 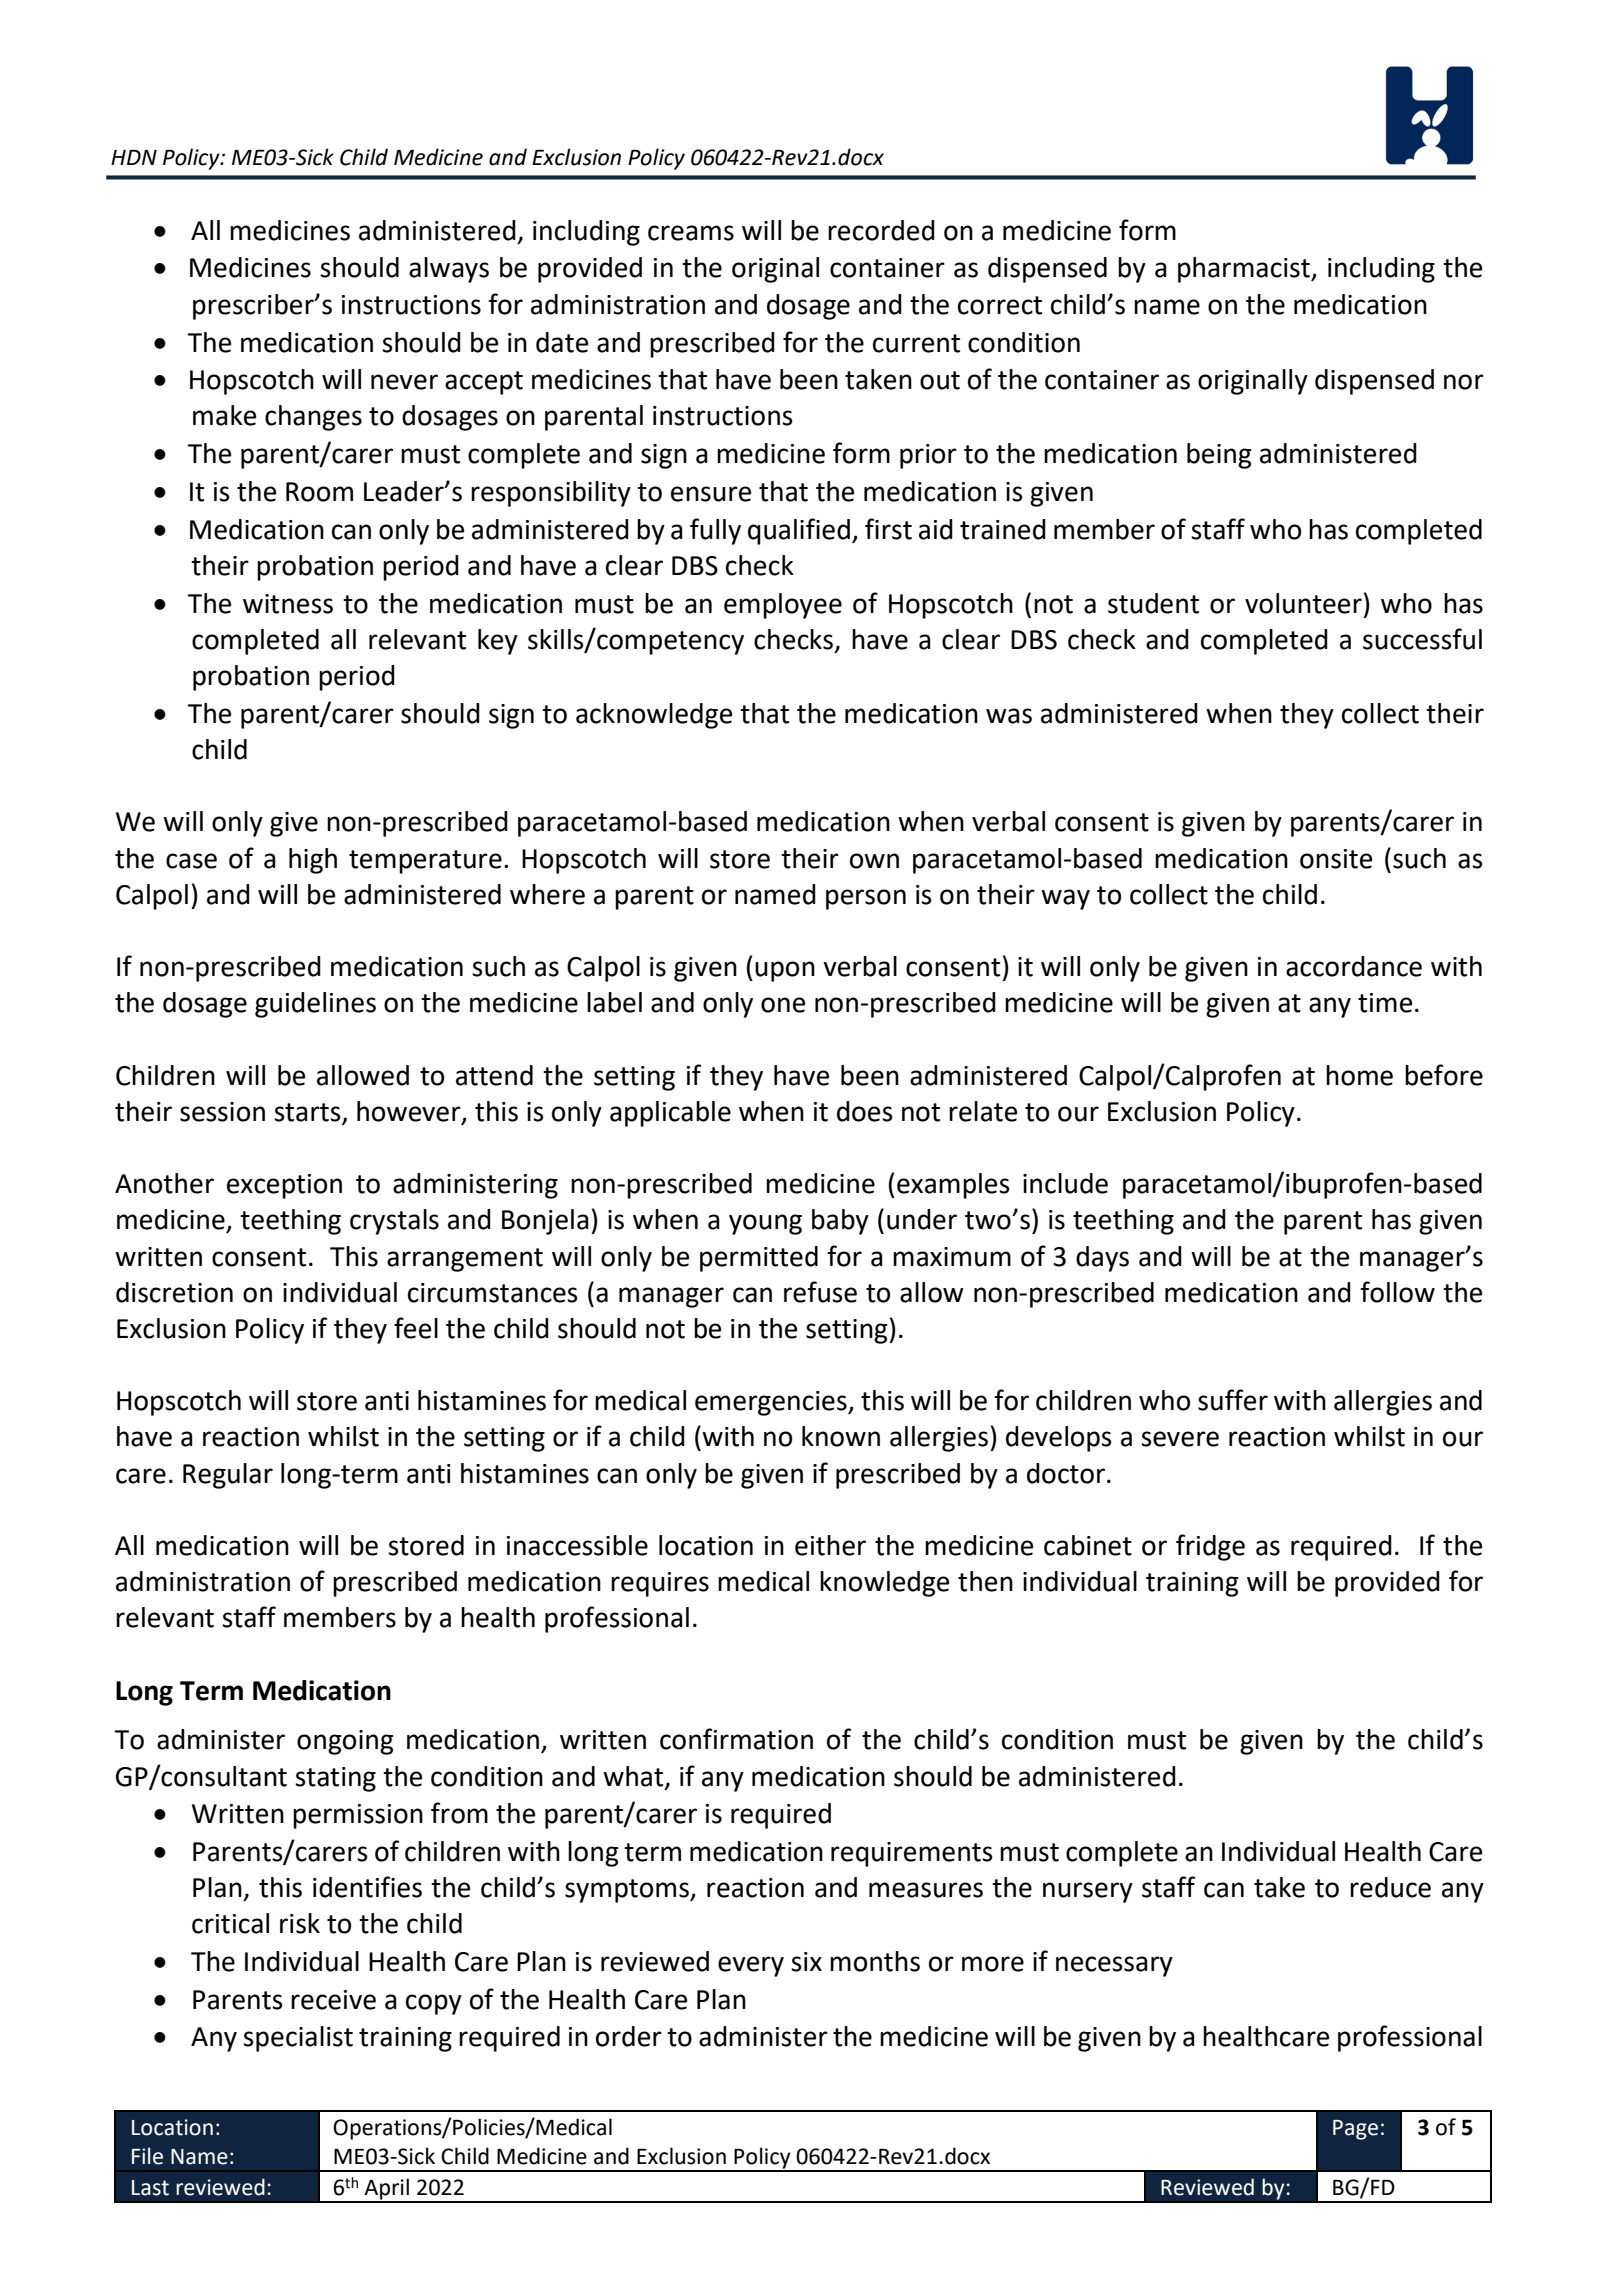 I want to click on Page, so click(x=1355, y=2130).
